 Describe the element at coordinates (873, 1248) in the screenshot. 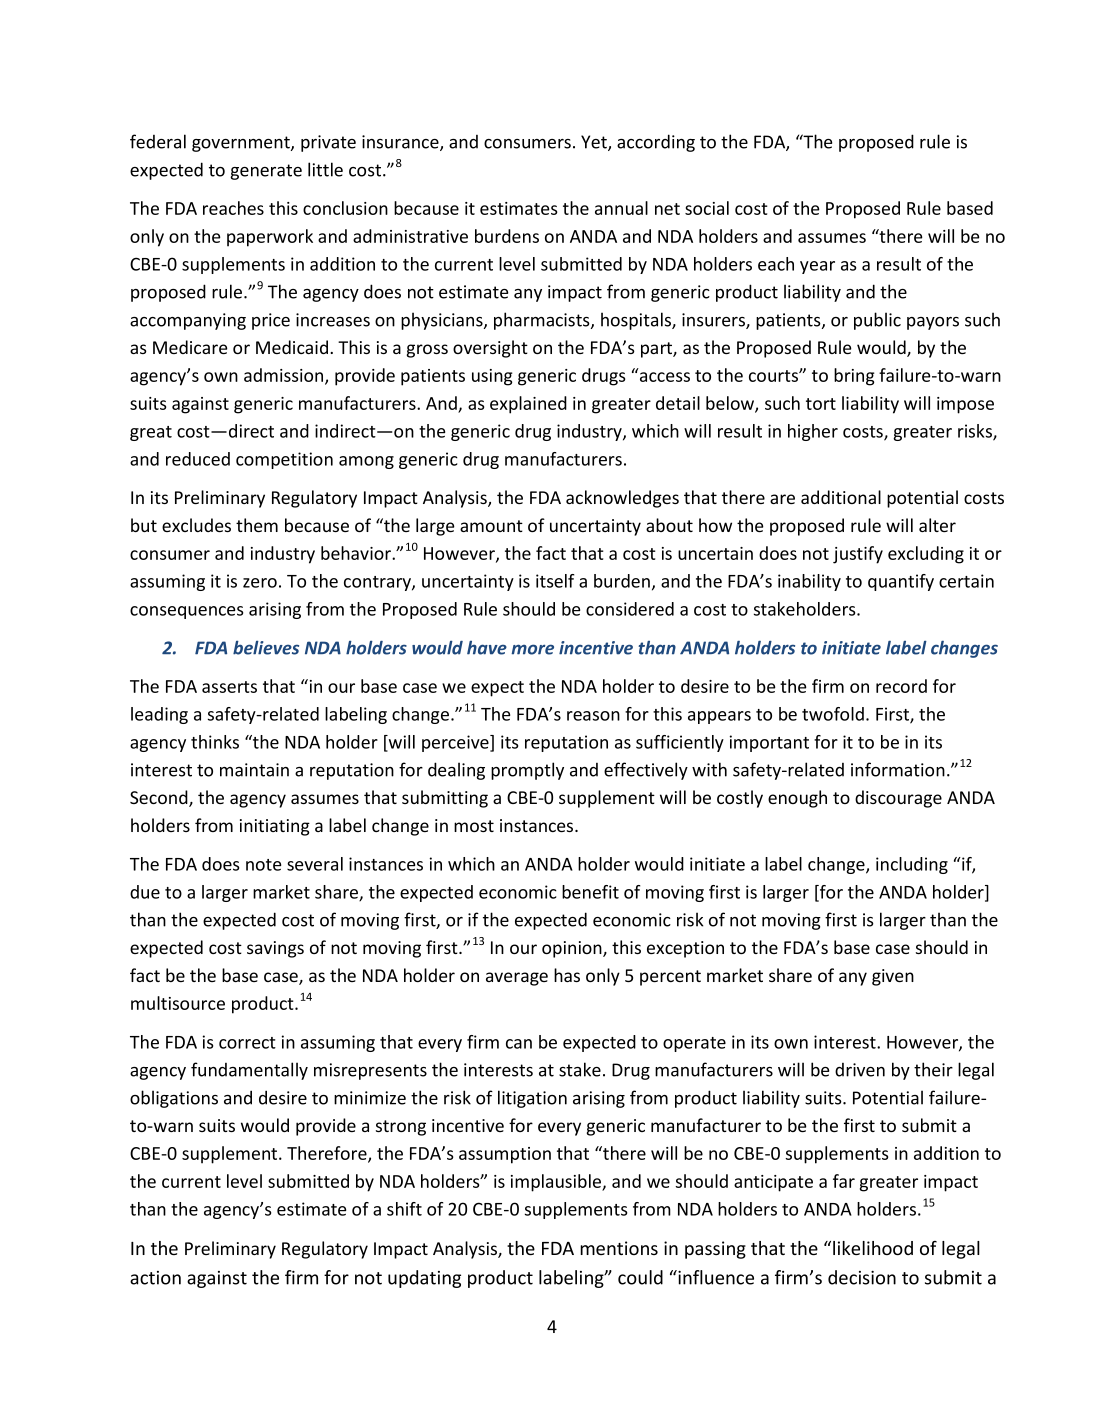

I see `likelihood` at that location.
